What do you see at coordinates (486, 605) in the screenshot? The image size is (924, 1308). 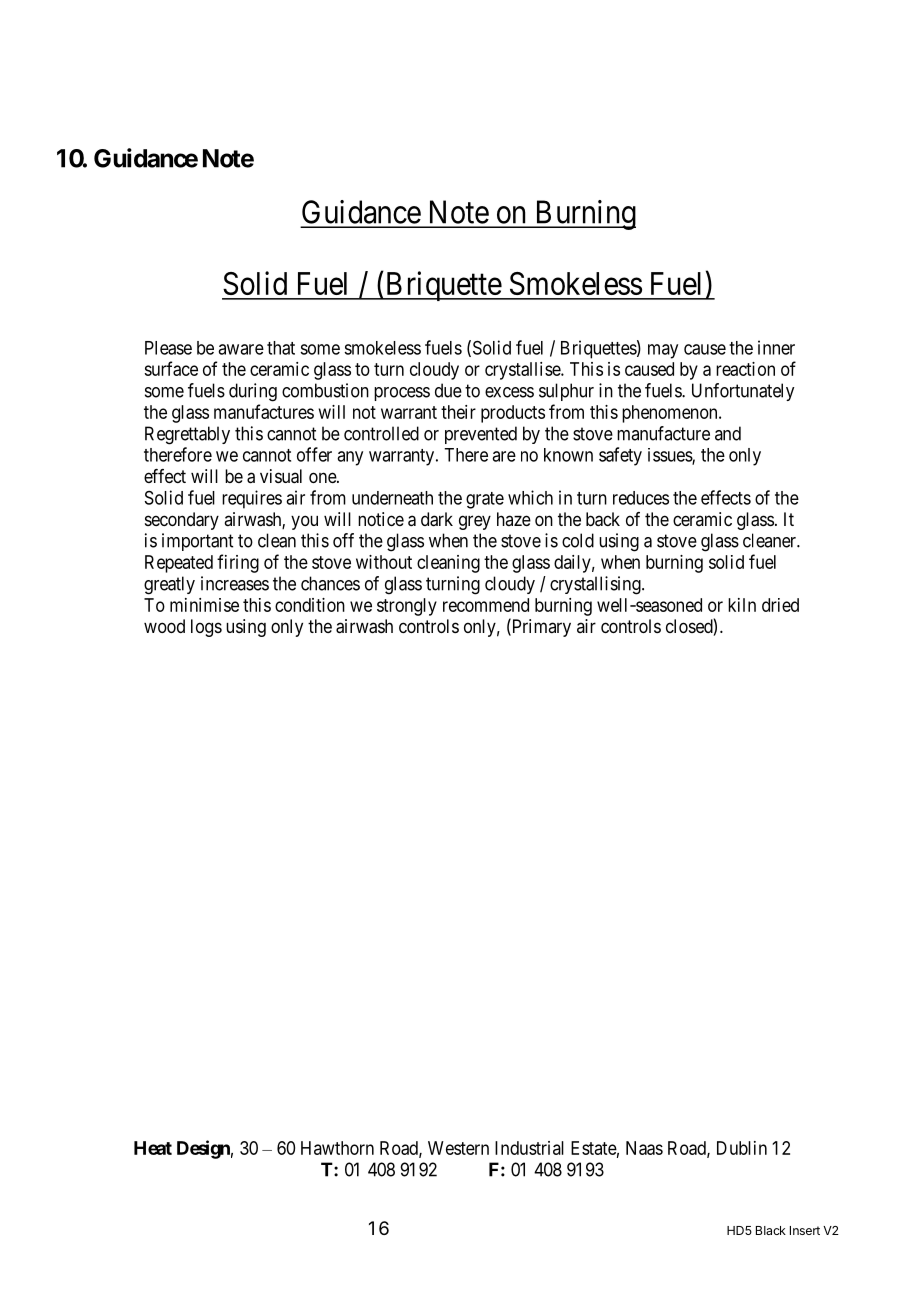 I see `recommend` at bounding box center [486, 605].
